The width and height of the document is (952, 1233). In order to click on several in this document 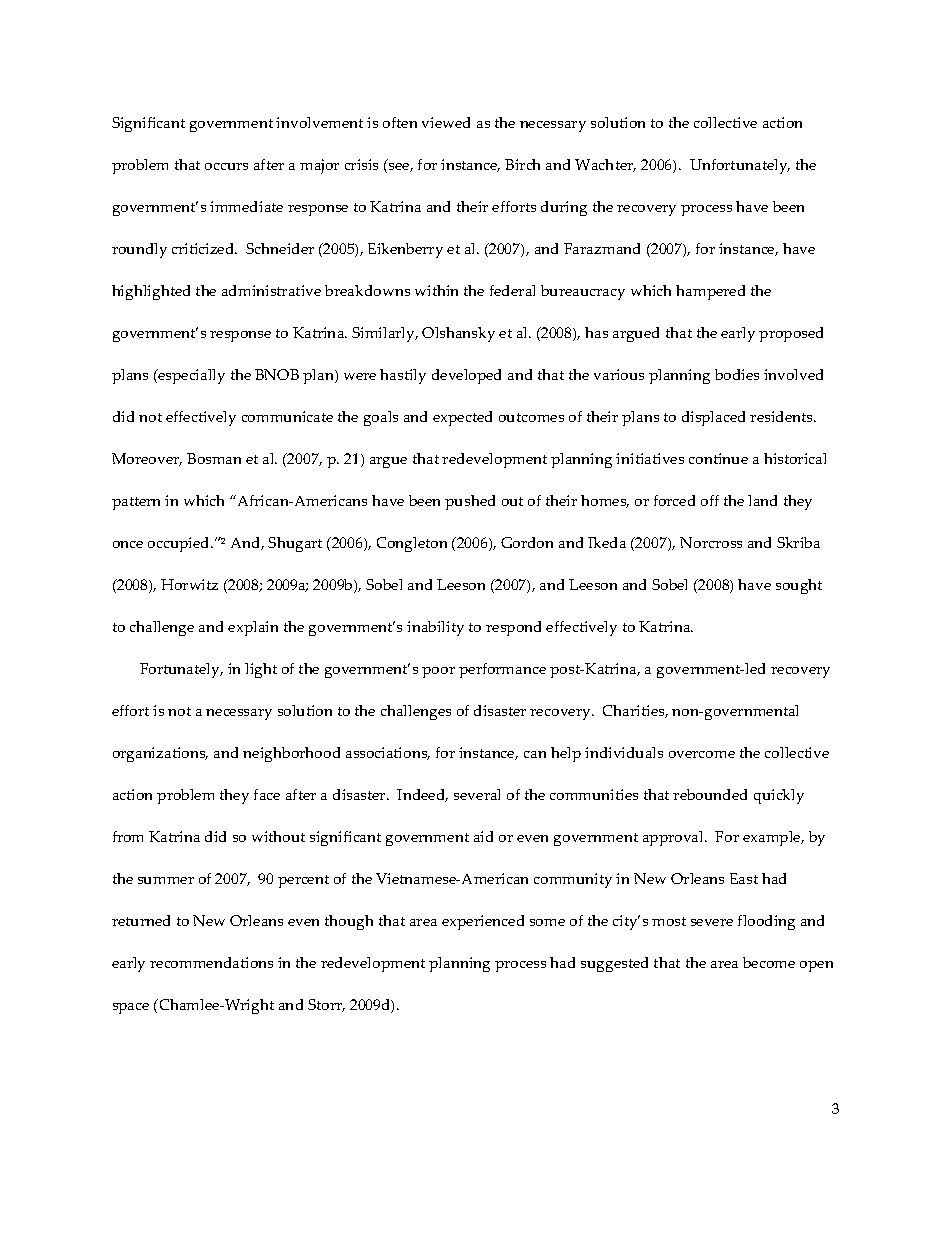, I will do `click(477, 794)`.
